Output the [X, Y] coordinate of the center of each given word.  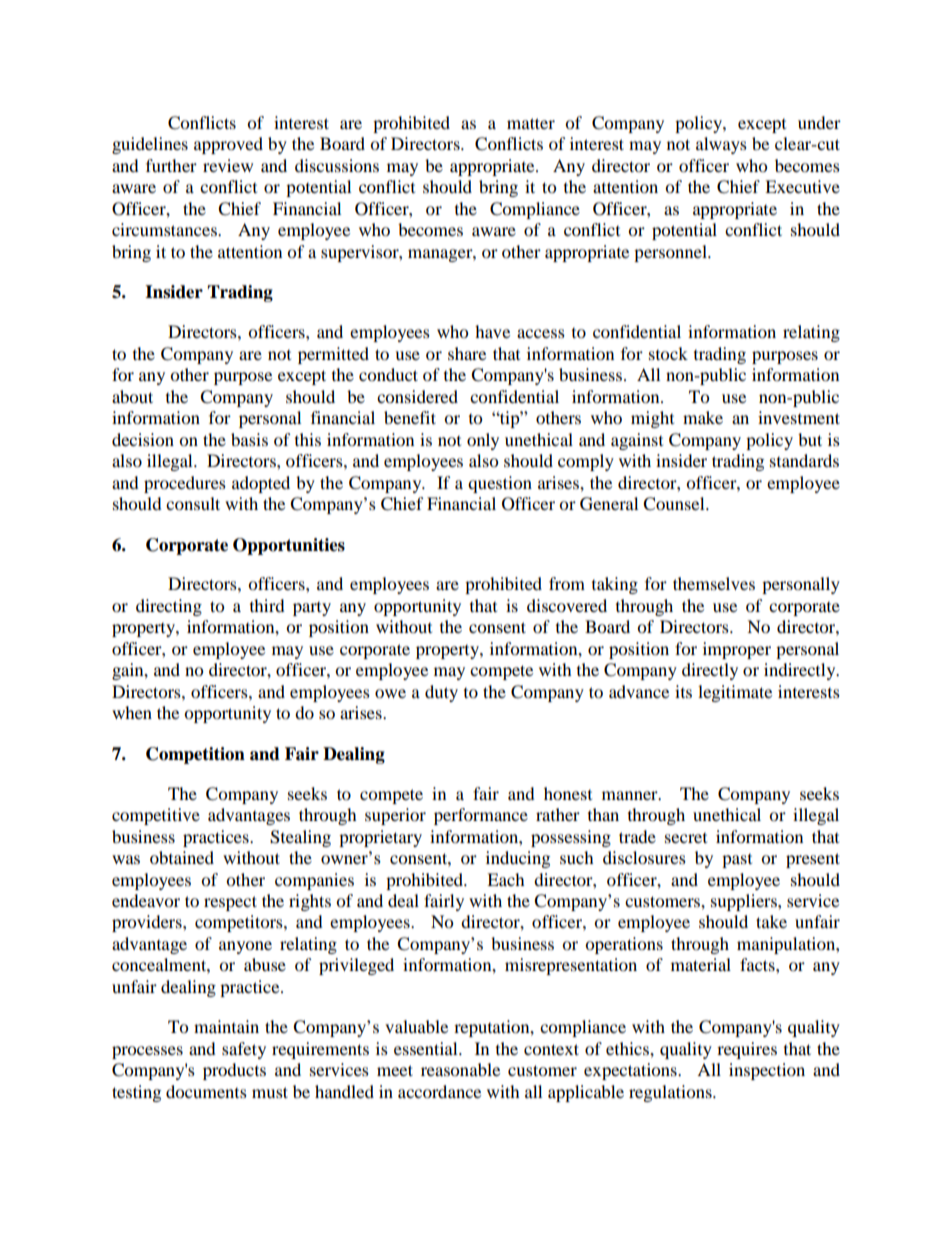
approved [228, 145]
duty [441, 693]
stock [668, 353]
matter [531, 123]
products [234, 1071]
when [132, 712]
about [132, 396]
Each [506, 879]
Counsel [675, 504]
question [500, 484]
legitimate [735, 693]
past [737, 861]
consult [193, 503]
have [492, 331]
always [721, 145]
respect [230, 903]
